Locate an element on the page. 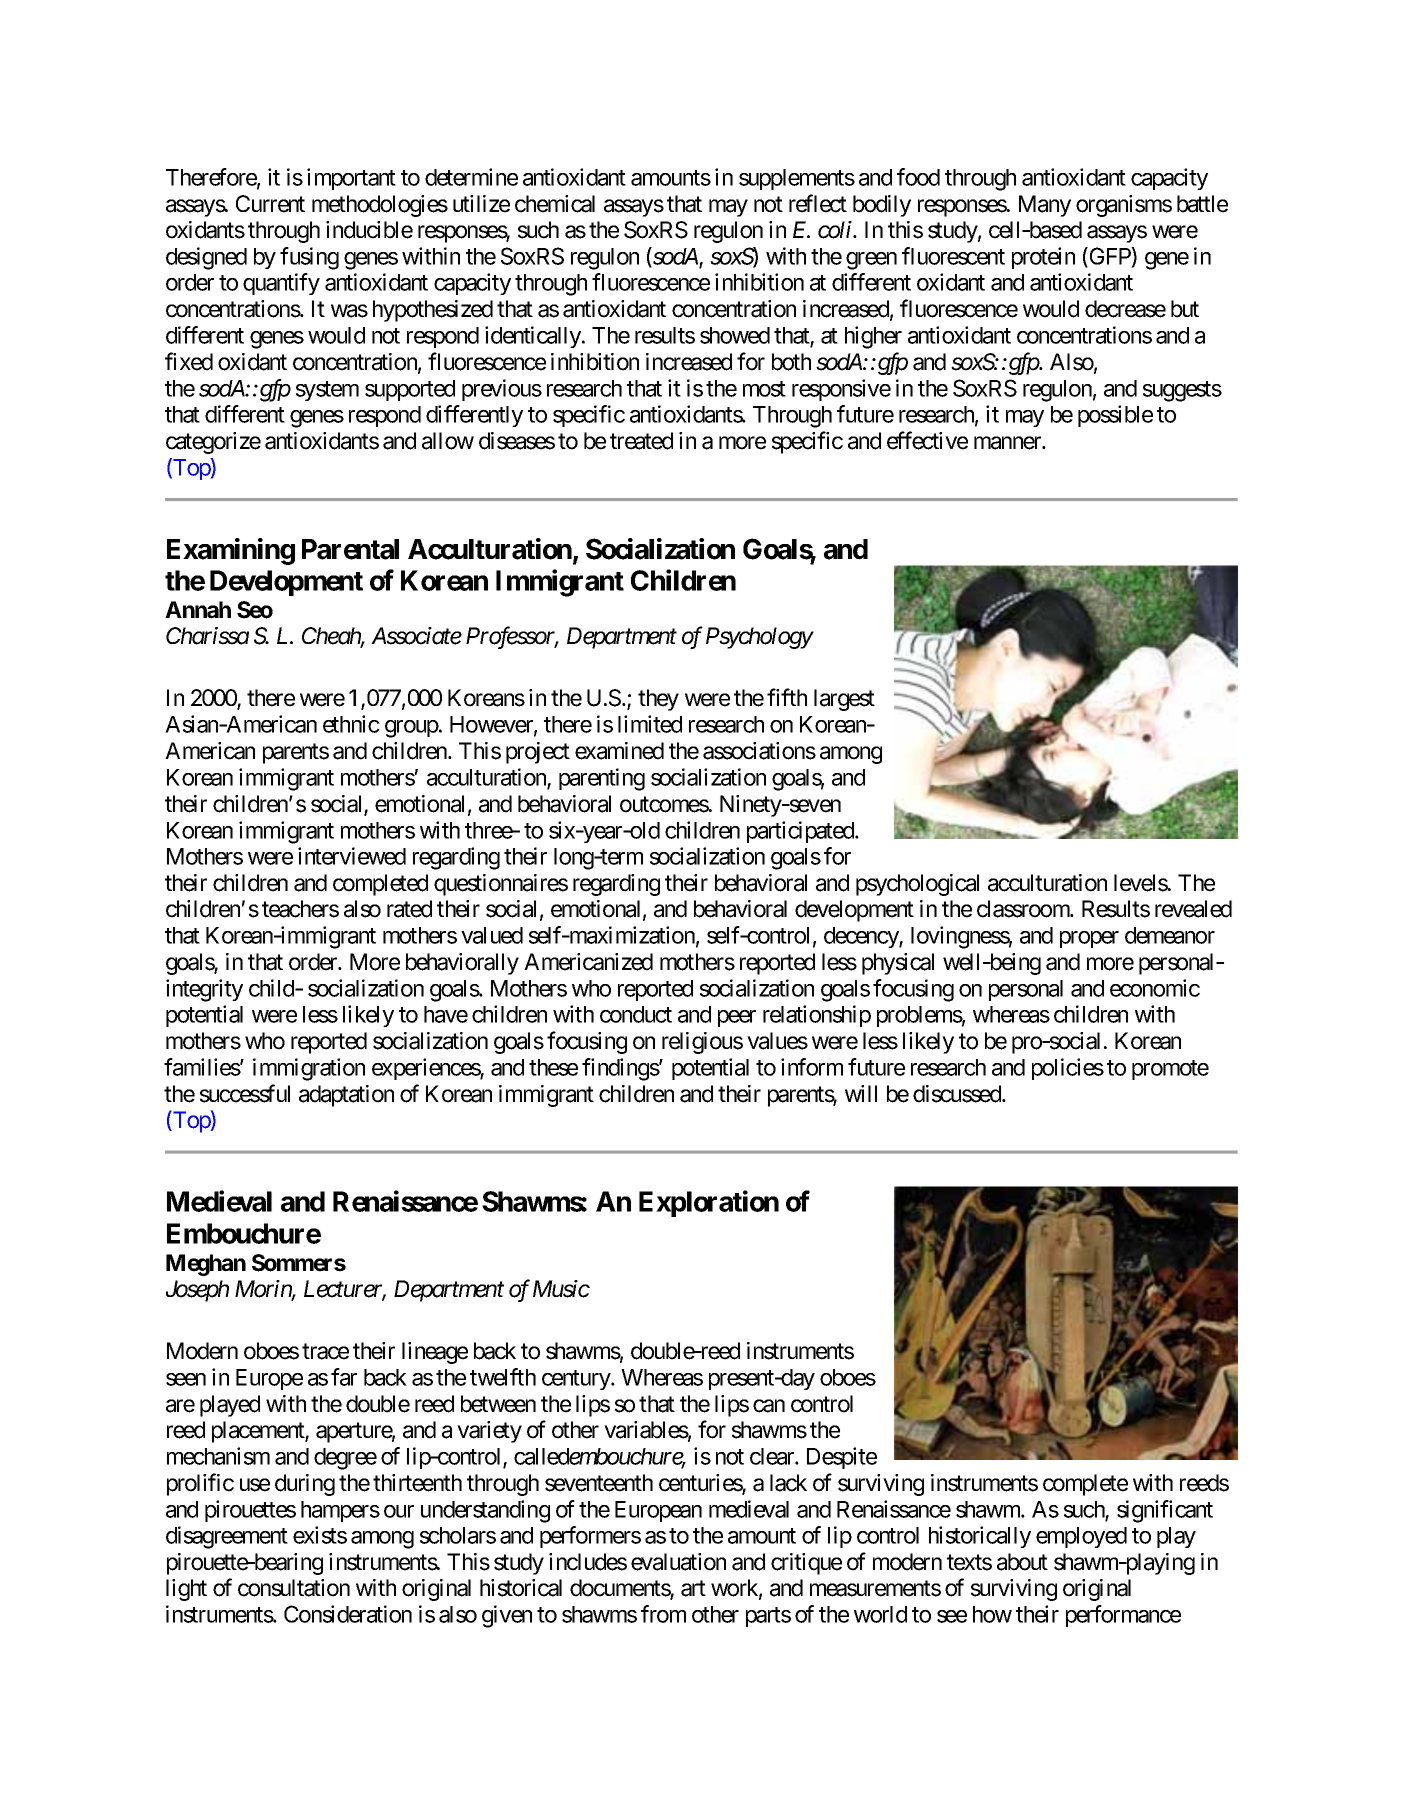 Image resolution: width=1403 pixels, height=1815 pixels. classroom is located at coordinates (1024, 909).
